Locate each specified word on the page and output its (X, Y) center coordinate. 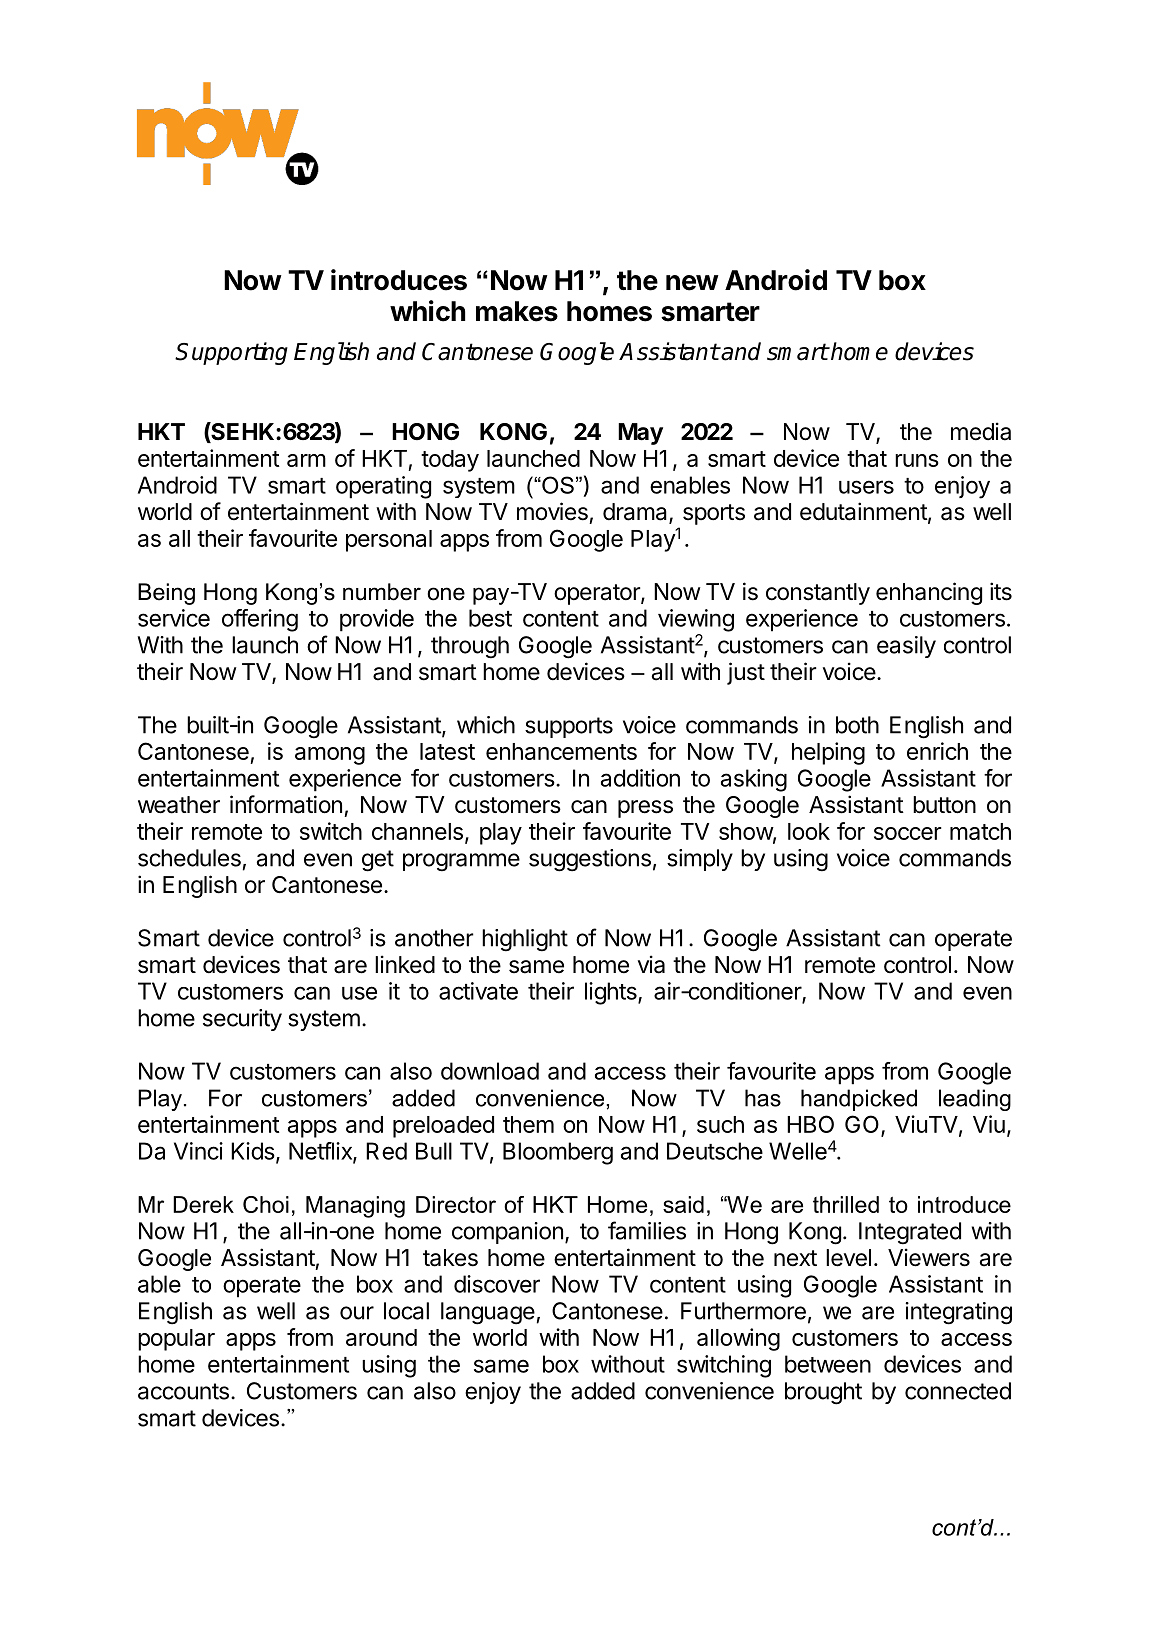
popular (176, 1340)
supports (569, 727)
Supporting (231, 353)
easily (906, 647)
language (488, 1313)
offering (260, 620)
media (981, 431)
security (242, 1020)
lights (612, 993)
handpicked (859, 1100)
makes (517, 311)
